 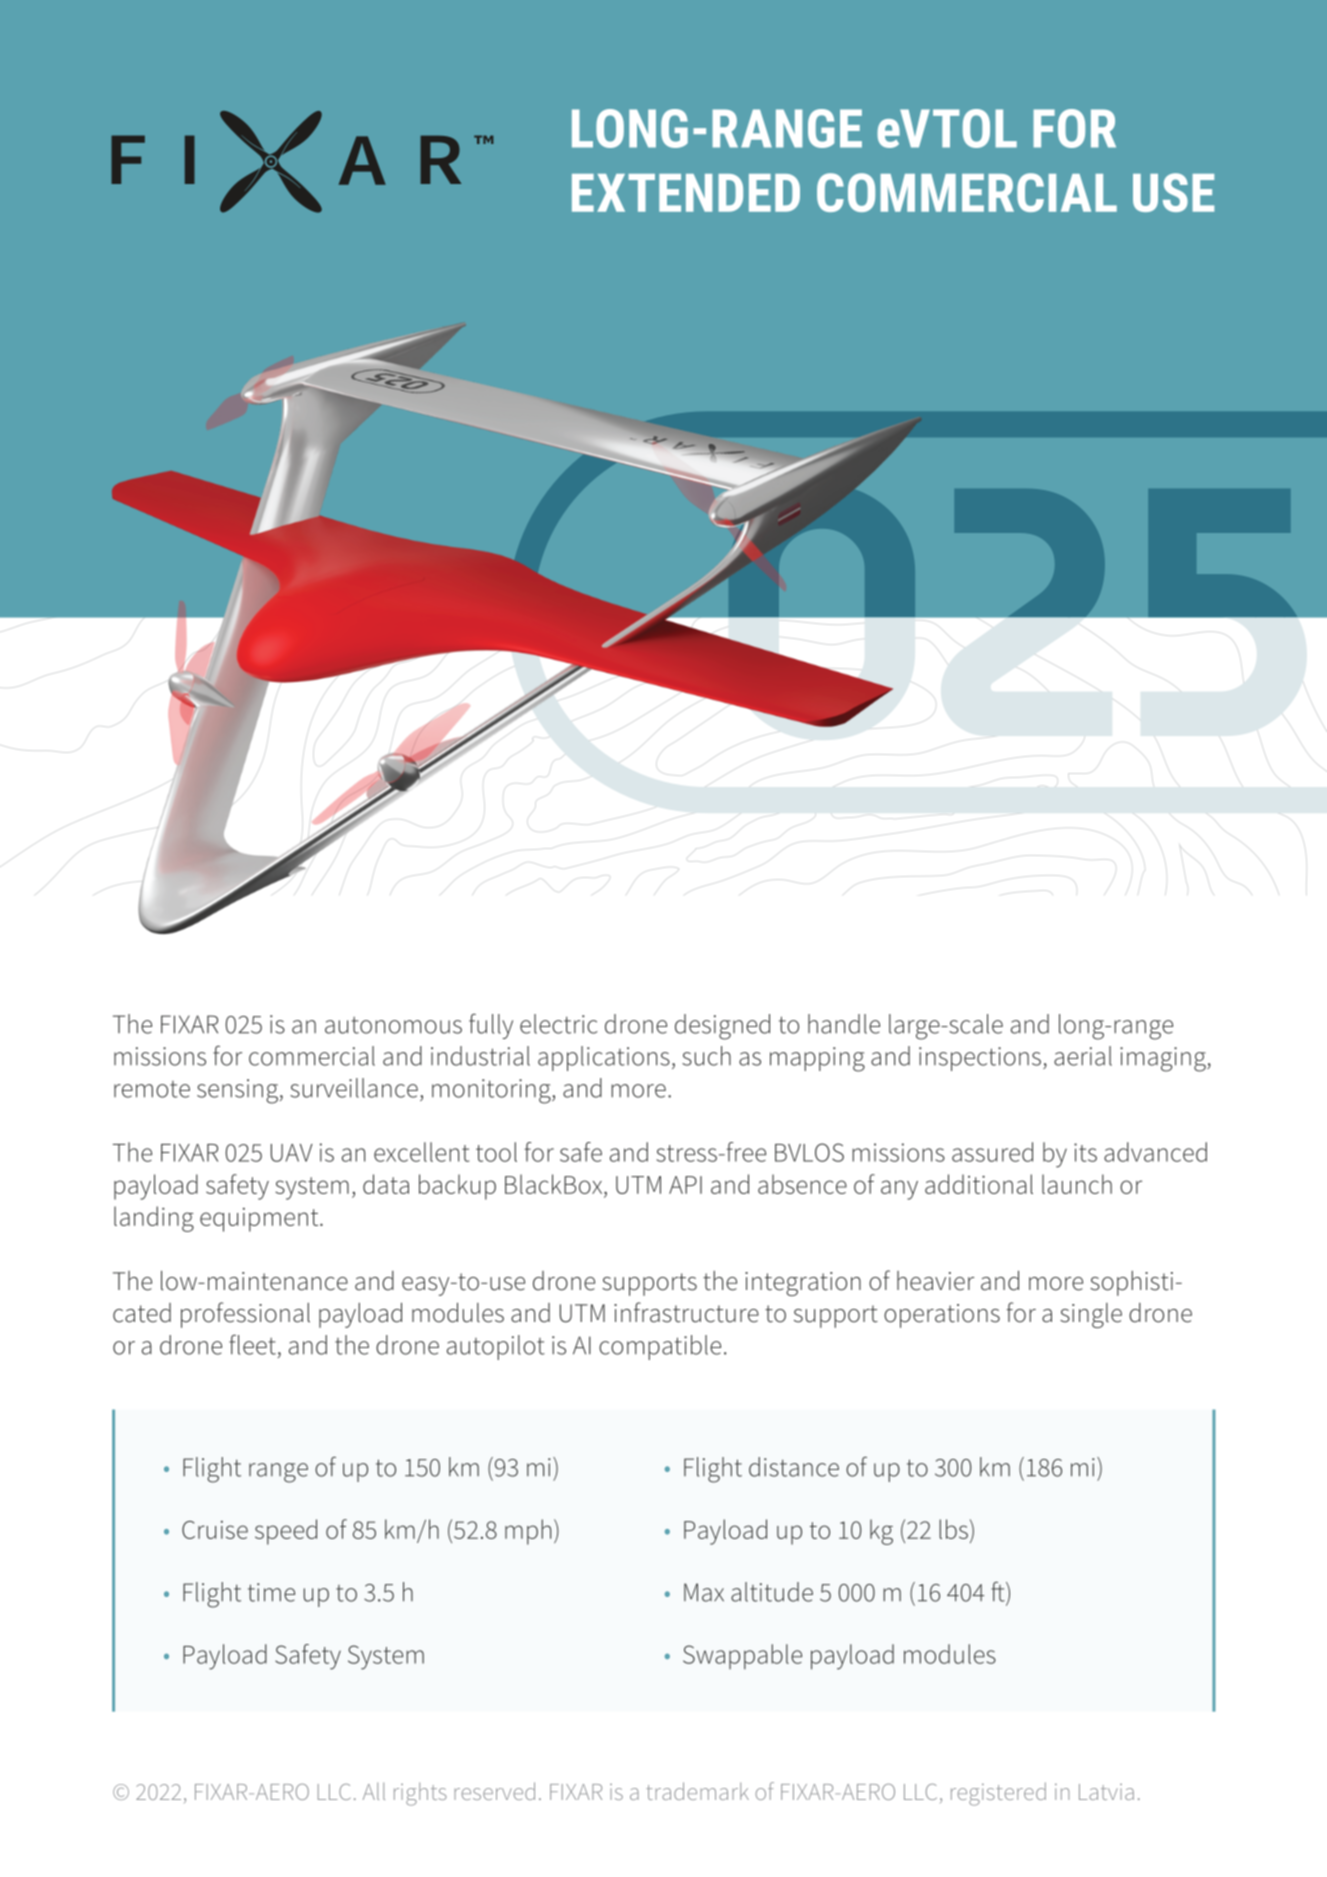 I want to click on EXTENDED, so click(x=686, y=193).
